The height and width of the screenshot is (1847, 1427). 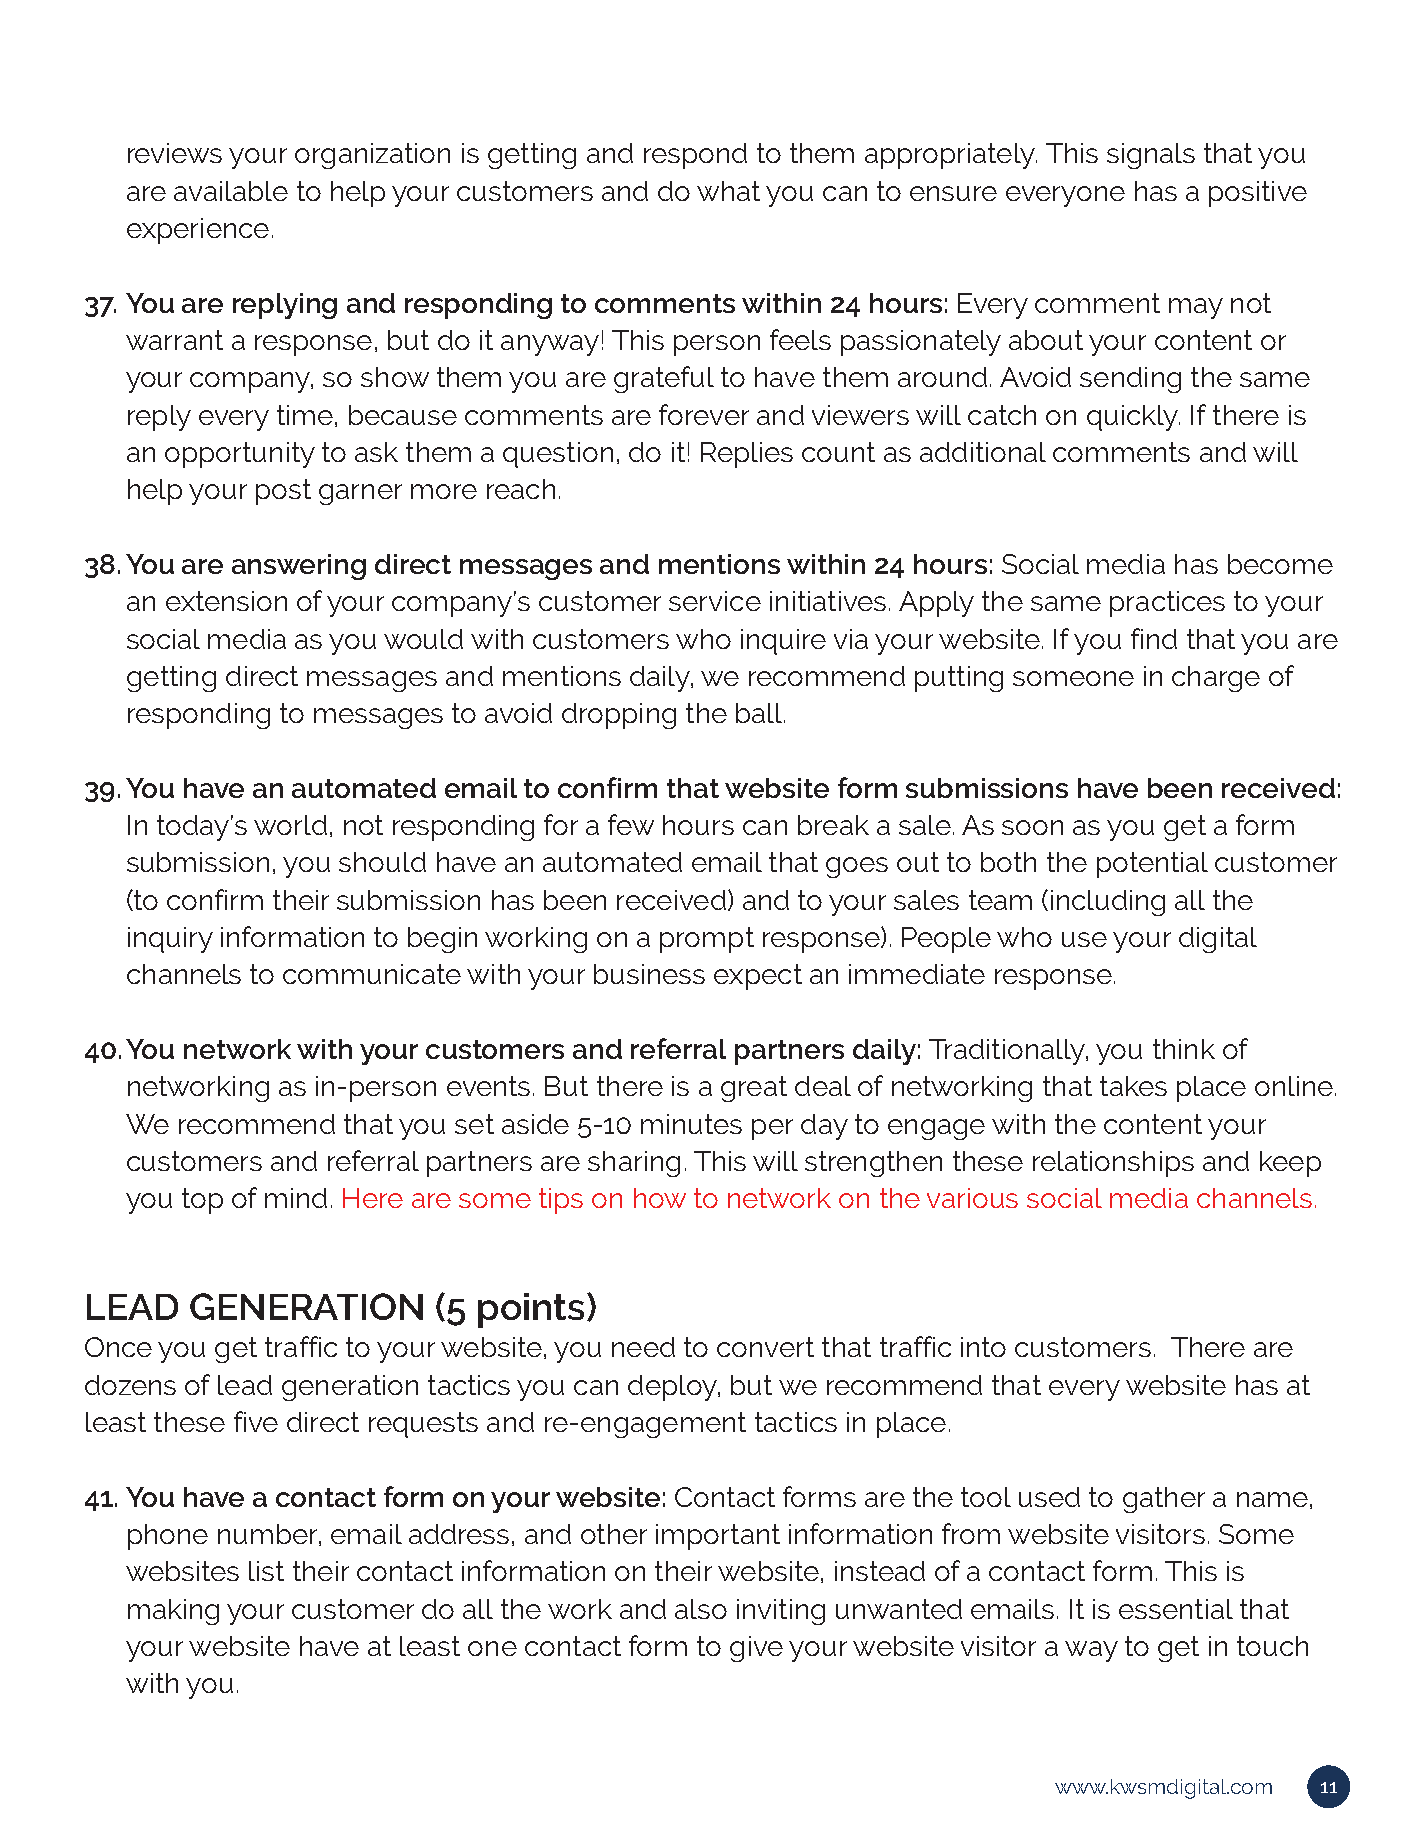 I want to click on what, so click(x=728, y=191).
